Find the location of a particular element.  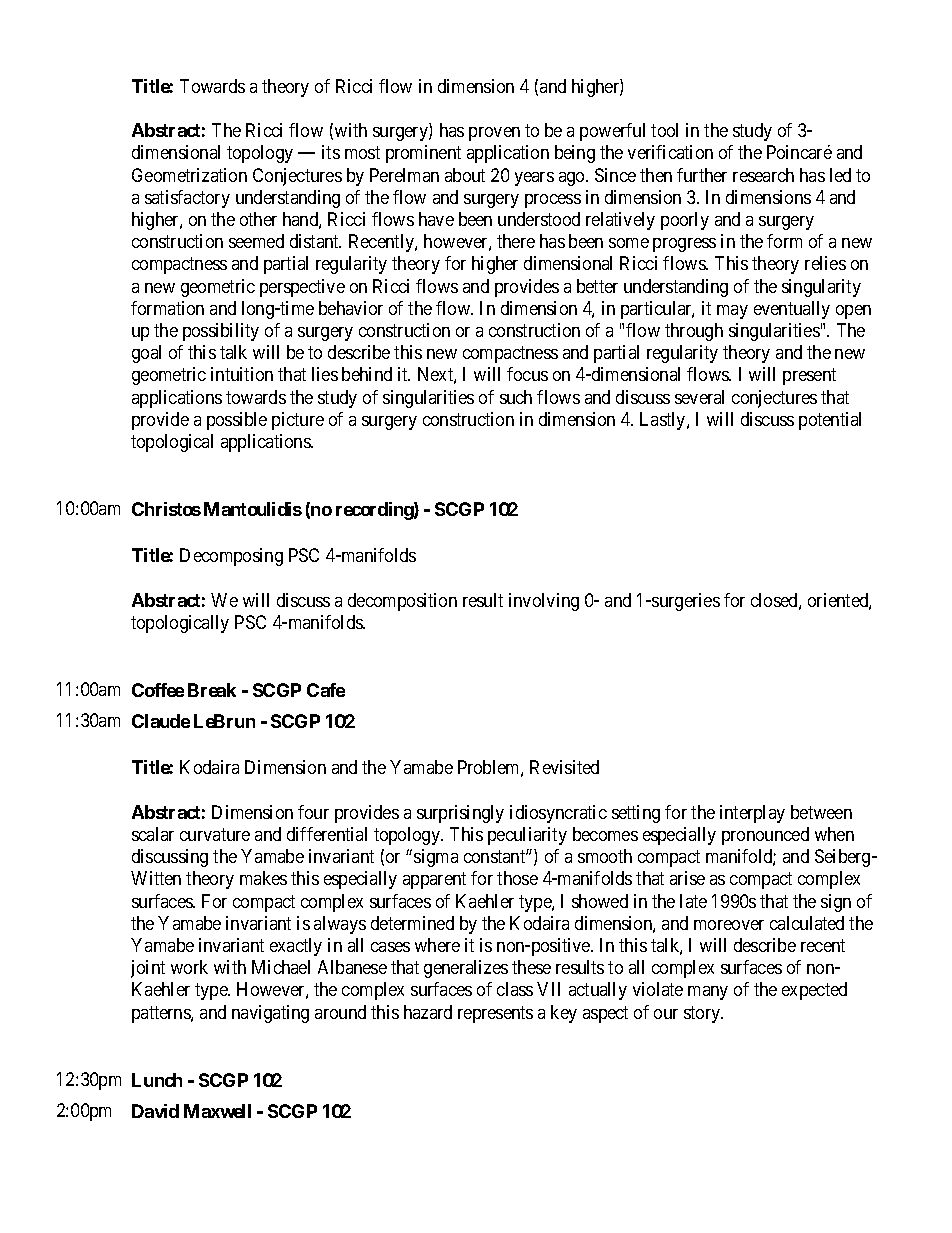

intuition is located at coordinates (242, 374).
